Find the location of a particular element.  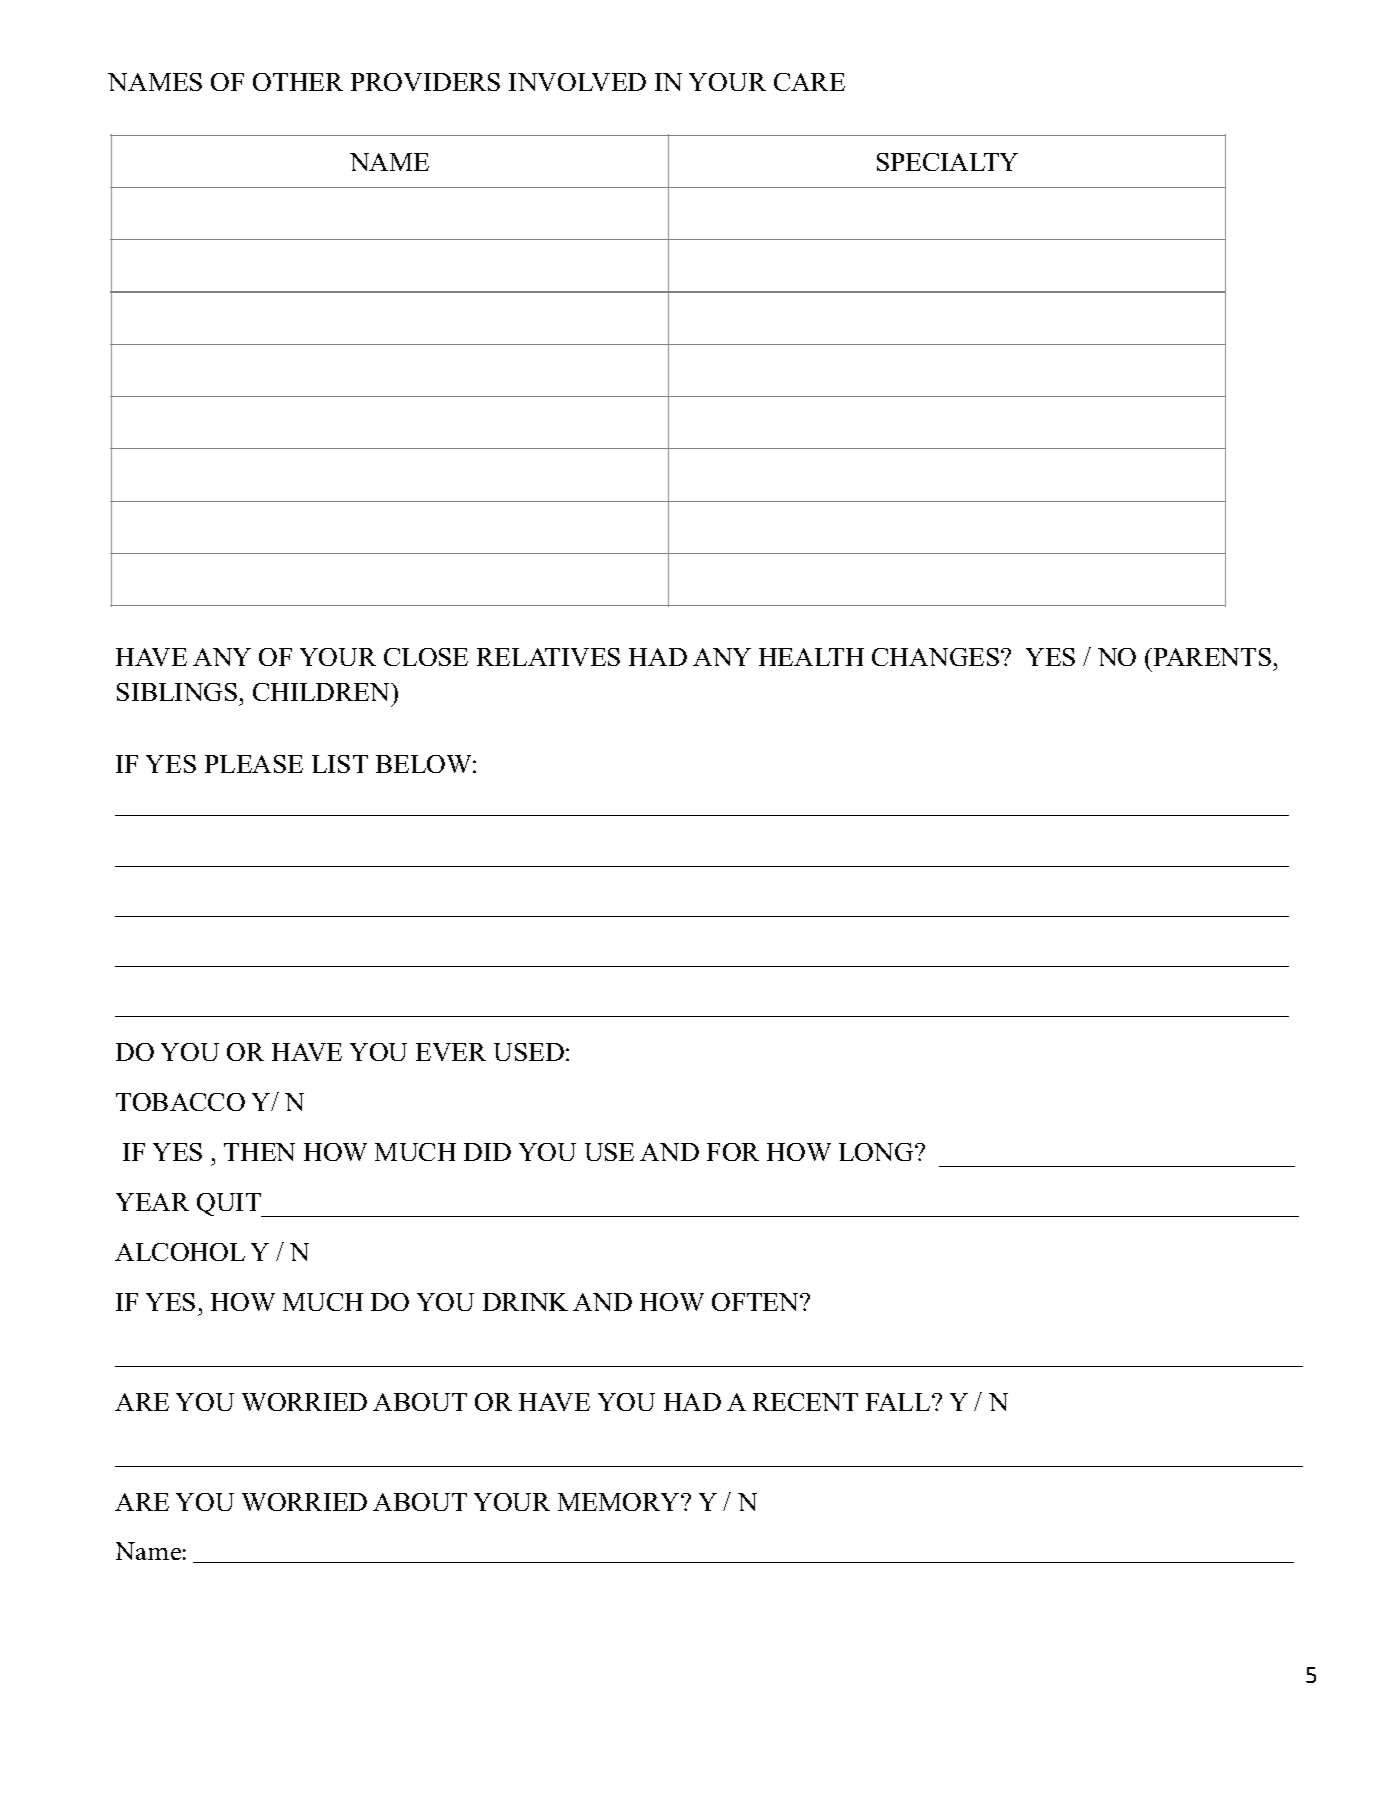

CLOSE is located at coordinates (426, 657).
